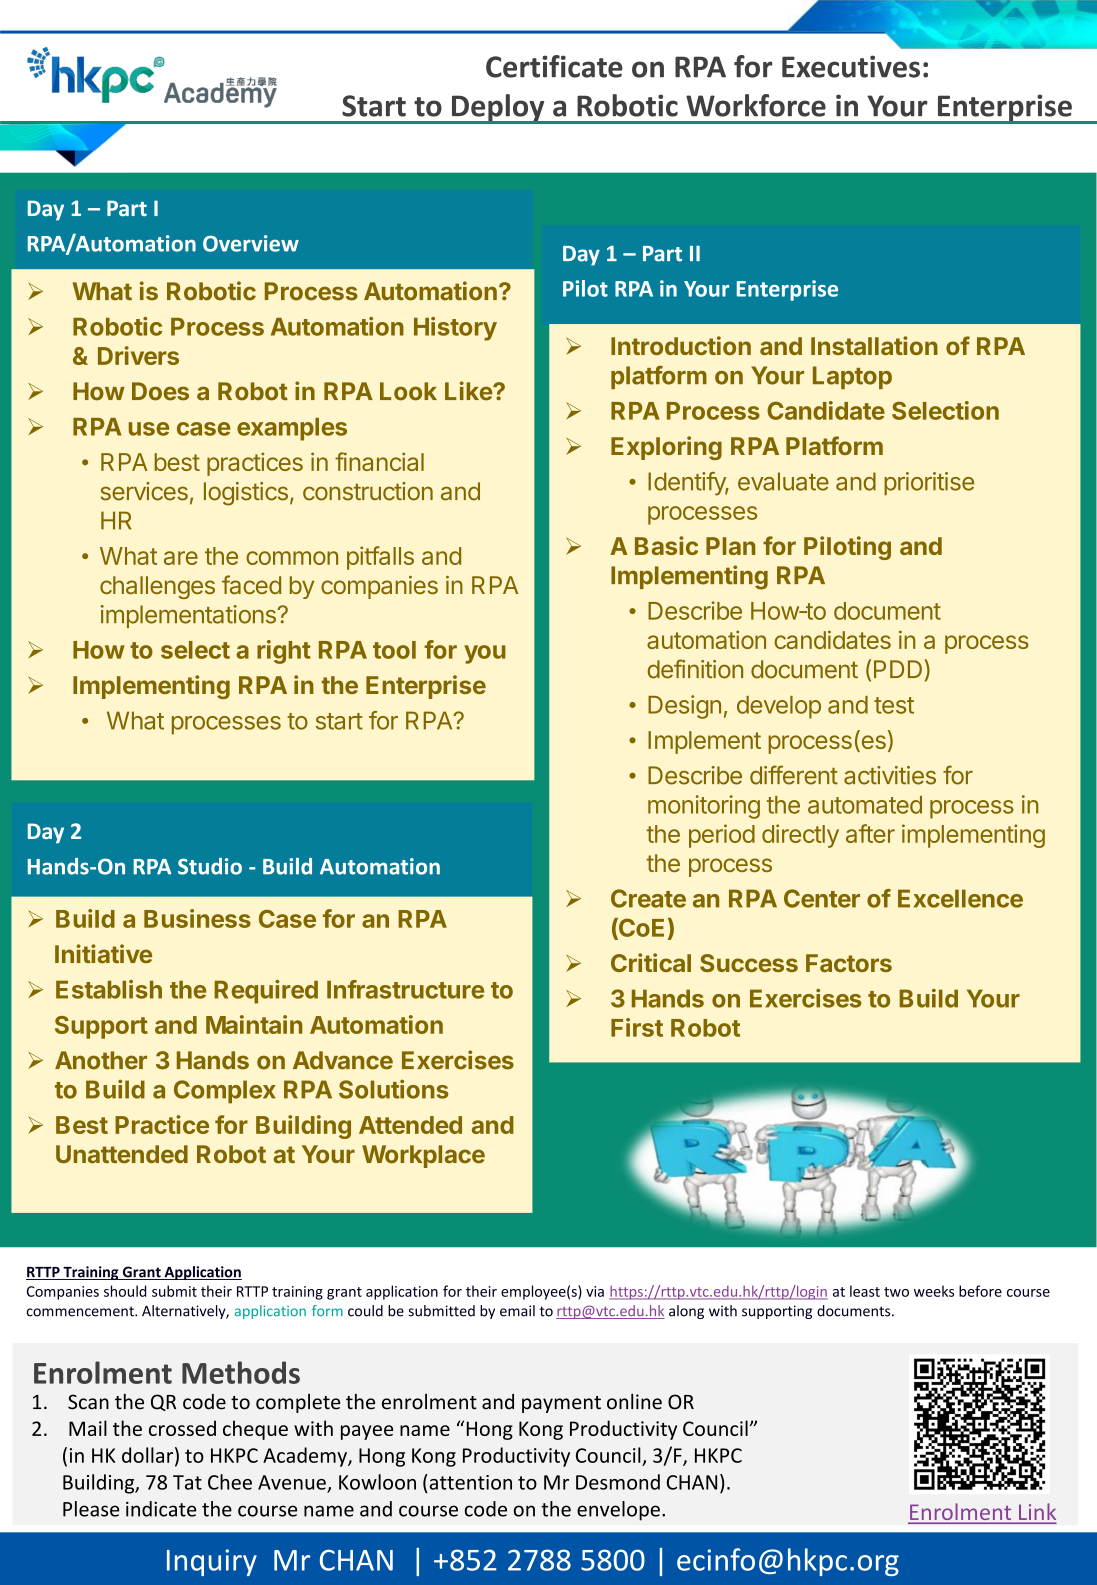 Image resolution: width=1097 pixels, height=1585 pixels. I want to click on Overview, so click(251, 243).
